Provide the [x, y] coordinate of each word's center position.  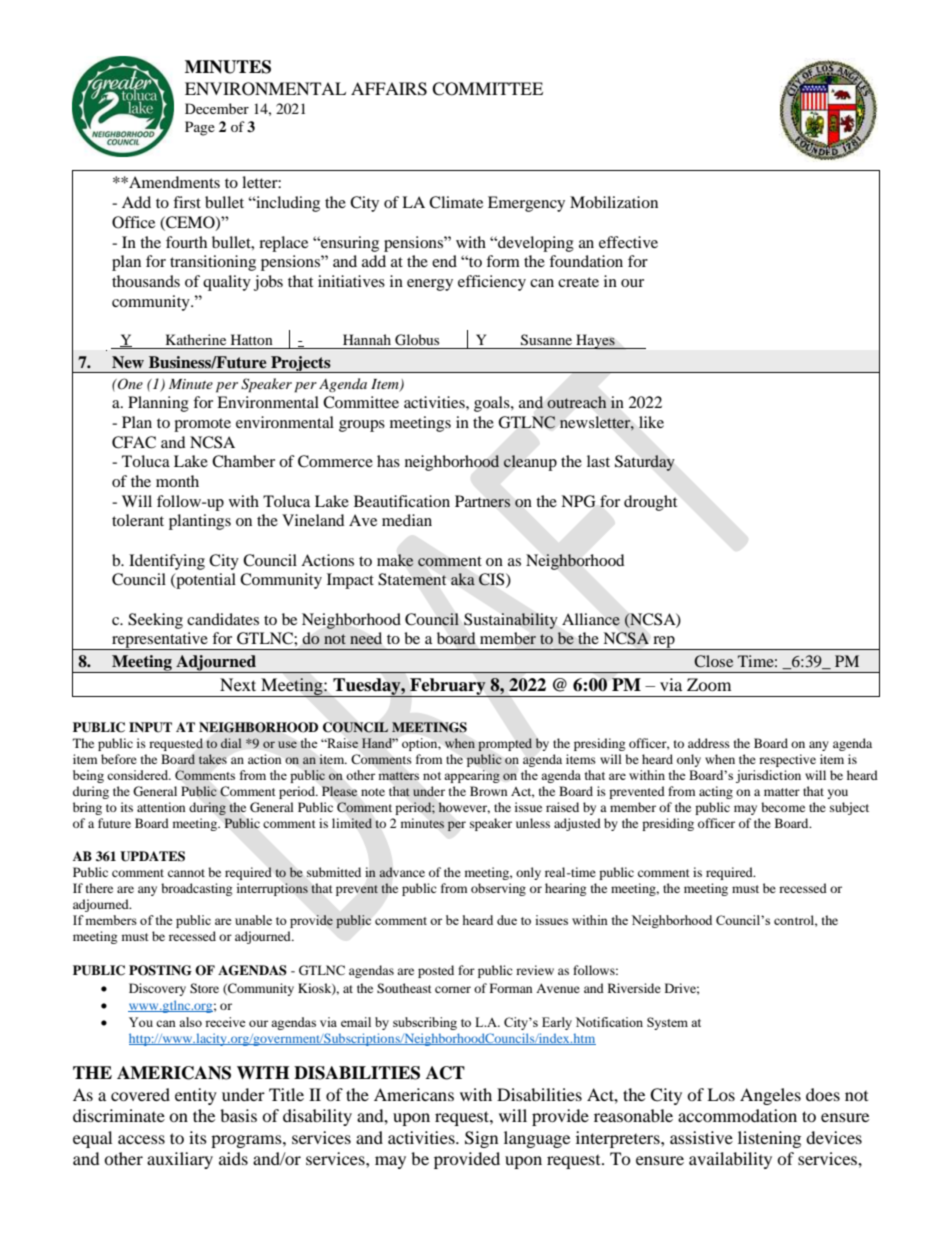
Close [713, 661]
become [783, 807]
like [651, 422]
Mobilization [614, 202]
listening [769, 1139]
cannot [186, 873]
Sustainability [511, 621]
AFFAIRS [389, 89]
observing [498, 889]
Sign [481, 1139]
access [141, 1139]
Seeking [155, 621]
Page [200, 128]
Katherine [196, 339]
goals [493, 404]
